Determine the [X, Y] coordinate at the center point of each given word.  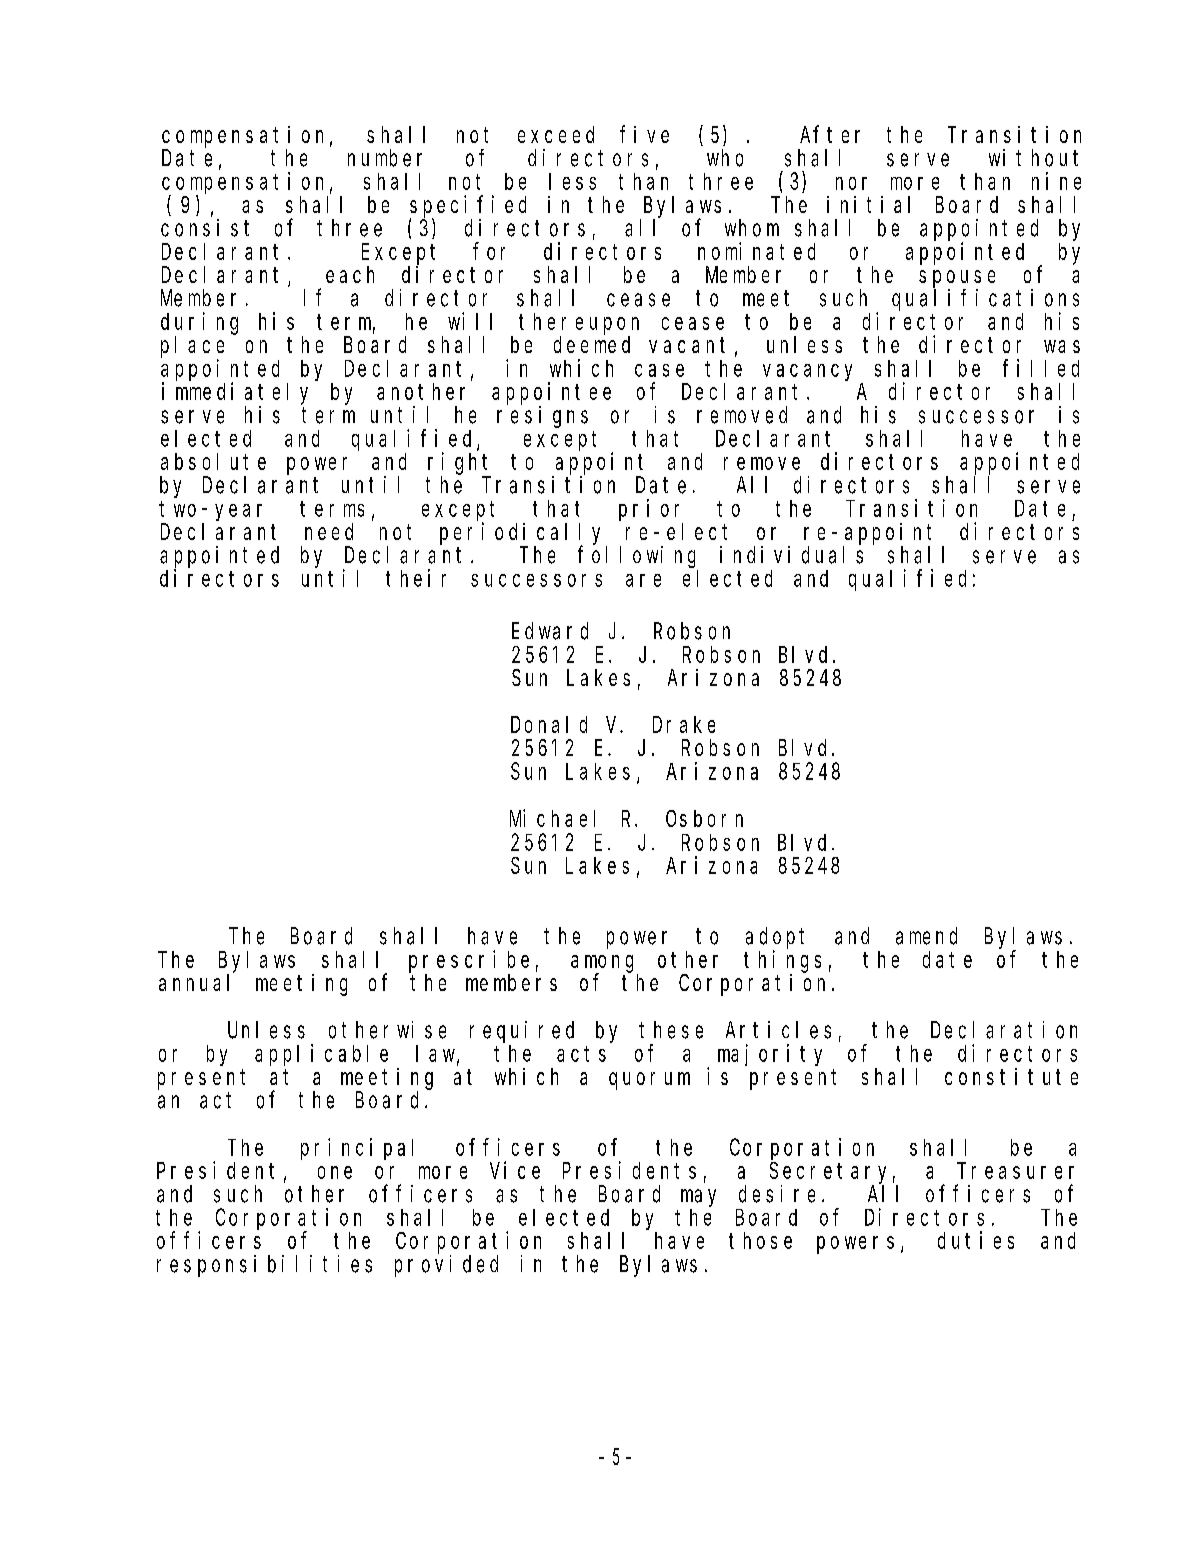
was [1062, 346]
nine [1056, 181]
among [602, 964]
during [199, 323]
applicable [321, 1055]
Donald [549, 724]
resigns [542, 417]
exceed [556, 134]
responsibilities [264, 1266]
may [698, 1198]
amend [926, 936]
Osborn [704, 818]
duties [976, 1240]
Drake [684, 724]
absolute [213, 461]
